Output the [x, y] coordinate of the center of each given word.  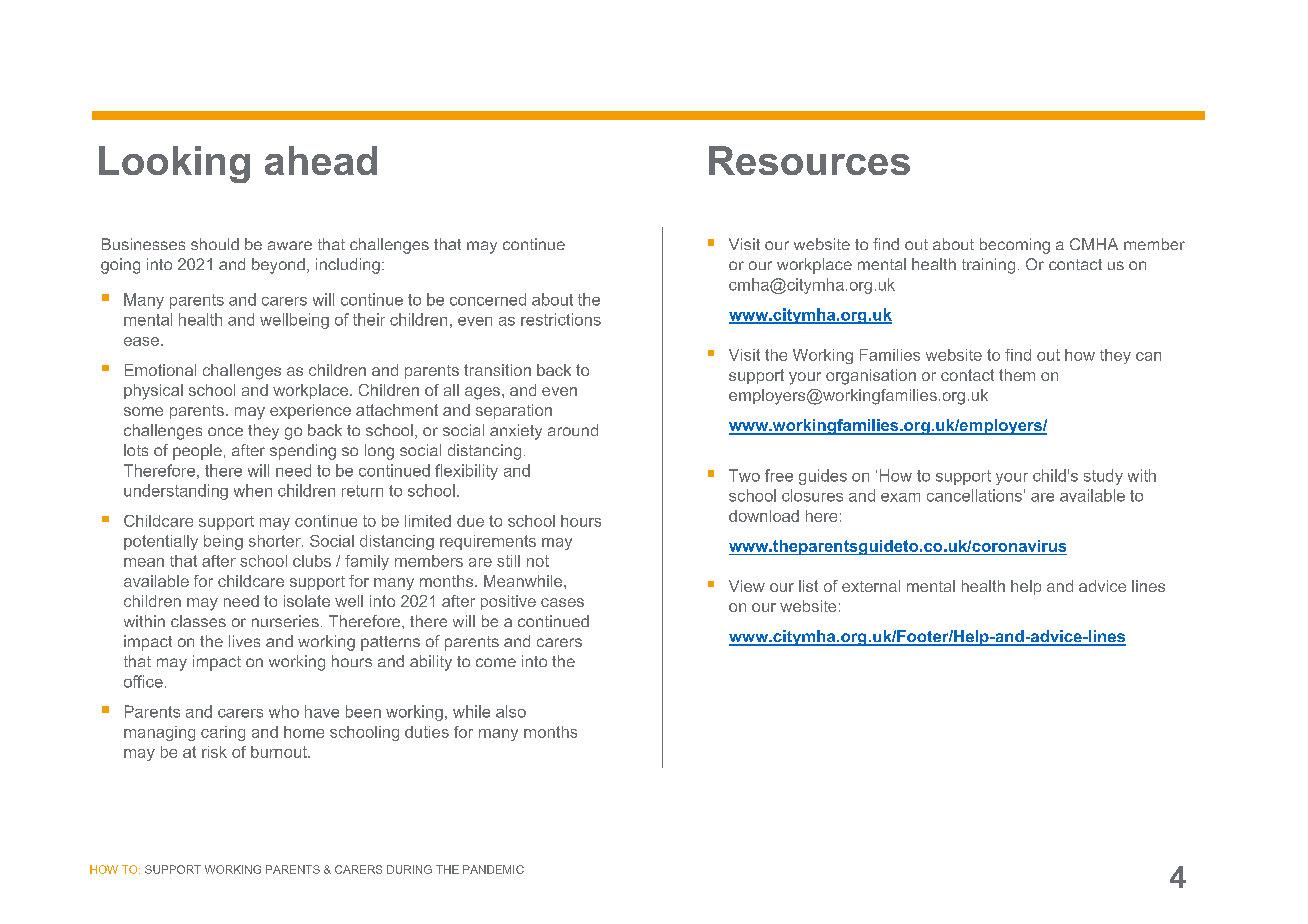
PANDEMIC [493, 869]
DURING [409, 869]
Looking [174, 164]
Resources [809, 160]
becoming [1015, 246]
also [511, 711]
